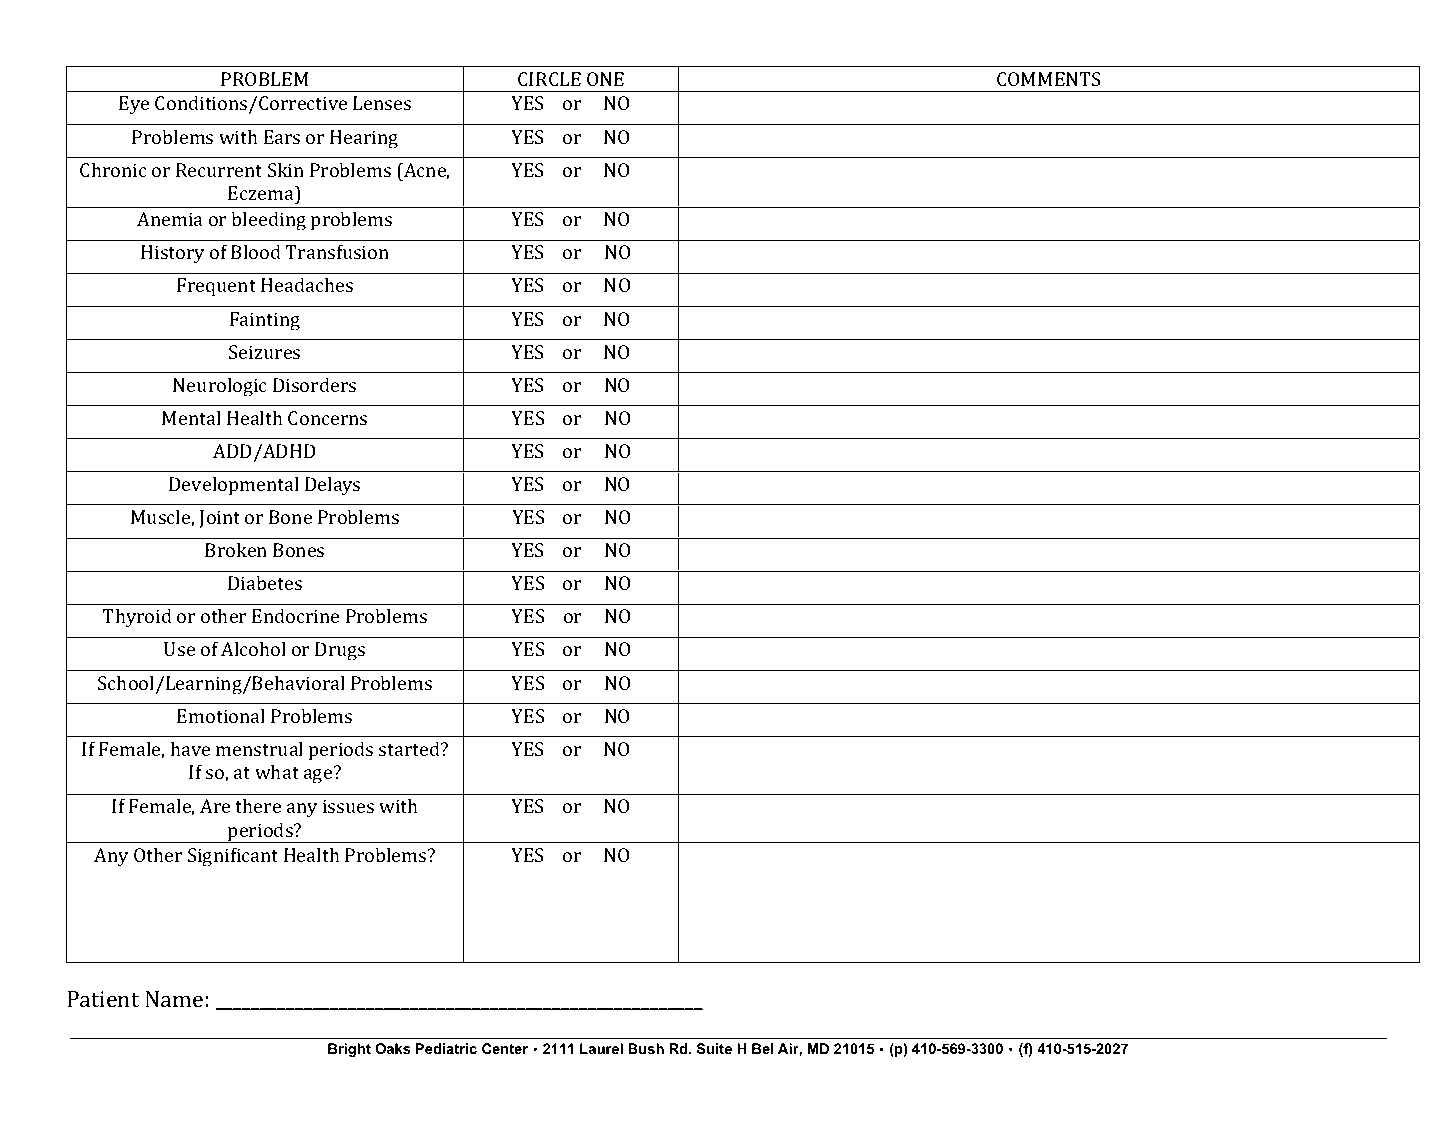 The image size is (1456, 1125). Describe the element at coordinates (174, 999) in the screenshot. I see `Name` at that location.
